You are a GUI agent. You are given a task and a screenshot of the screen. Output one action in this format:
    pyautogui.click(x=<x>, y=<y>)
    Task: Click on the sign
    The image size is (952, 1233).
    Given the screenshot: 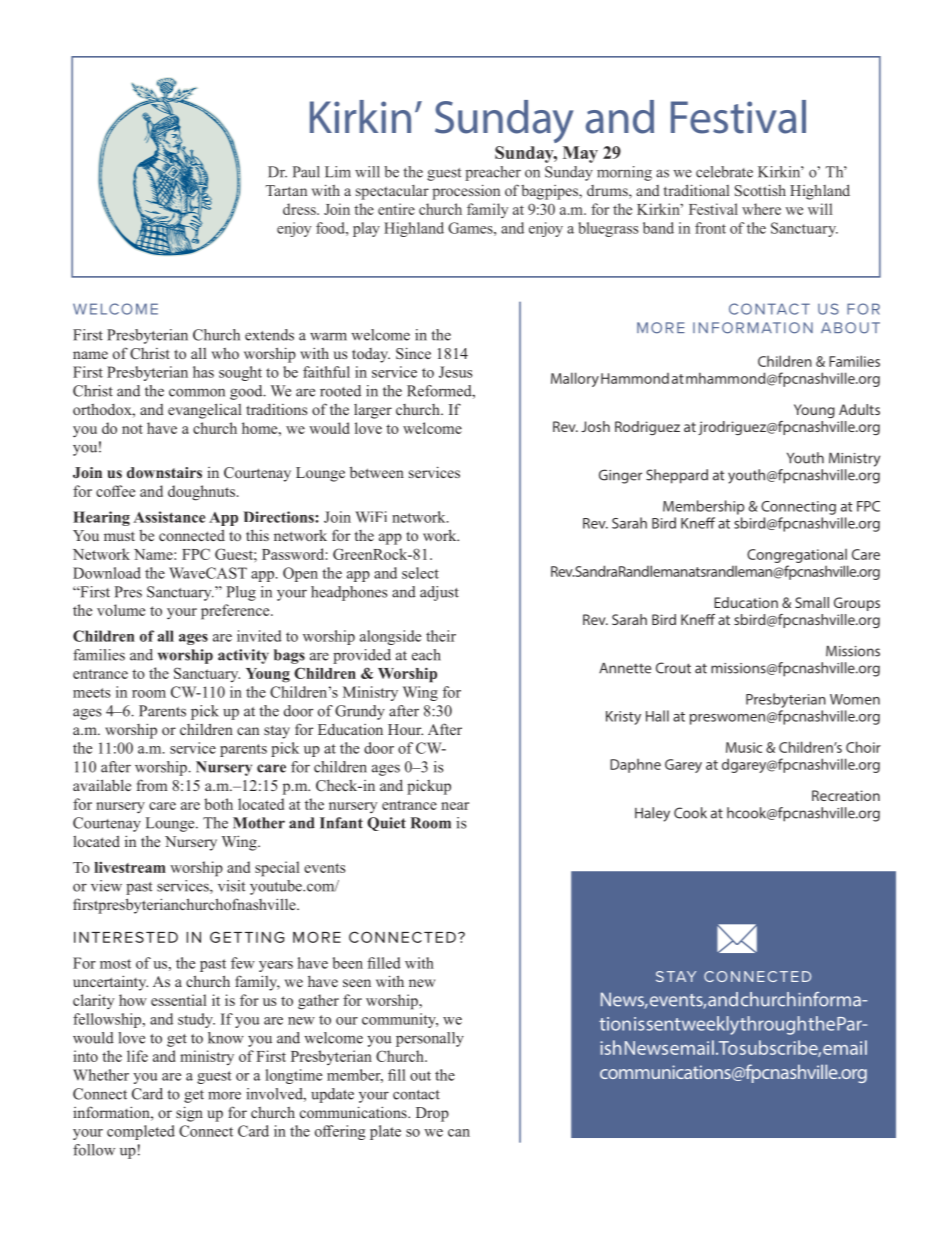 What is the action you would take?
    pyautogui.click(x=189, y=1114)
